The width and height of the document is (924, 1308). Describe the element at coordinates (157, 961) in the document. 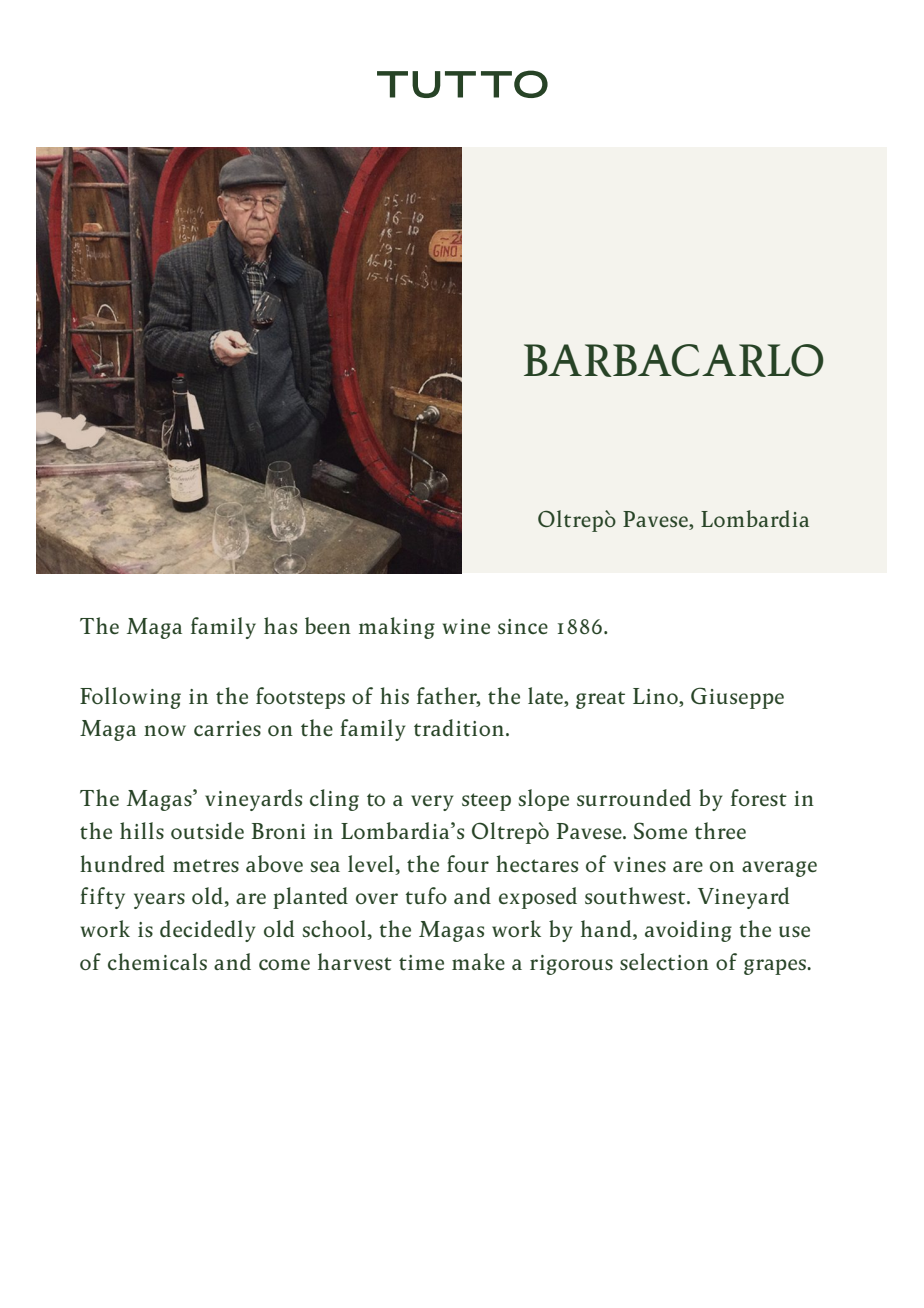

I see `chemicals` at that location.
